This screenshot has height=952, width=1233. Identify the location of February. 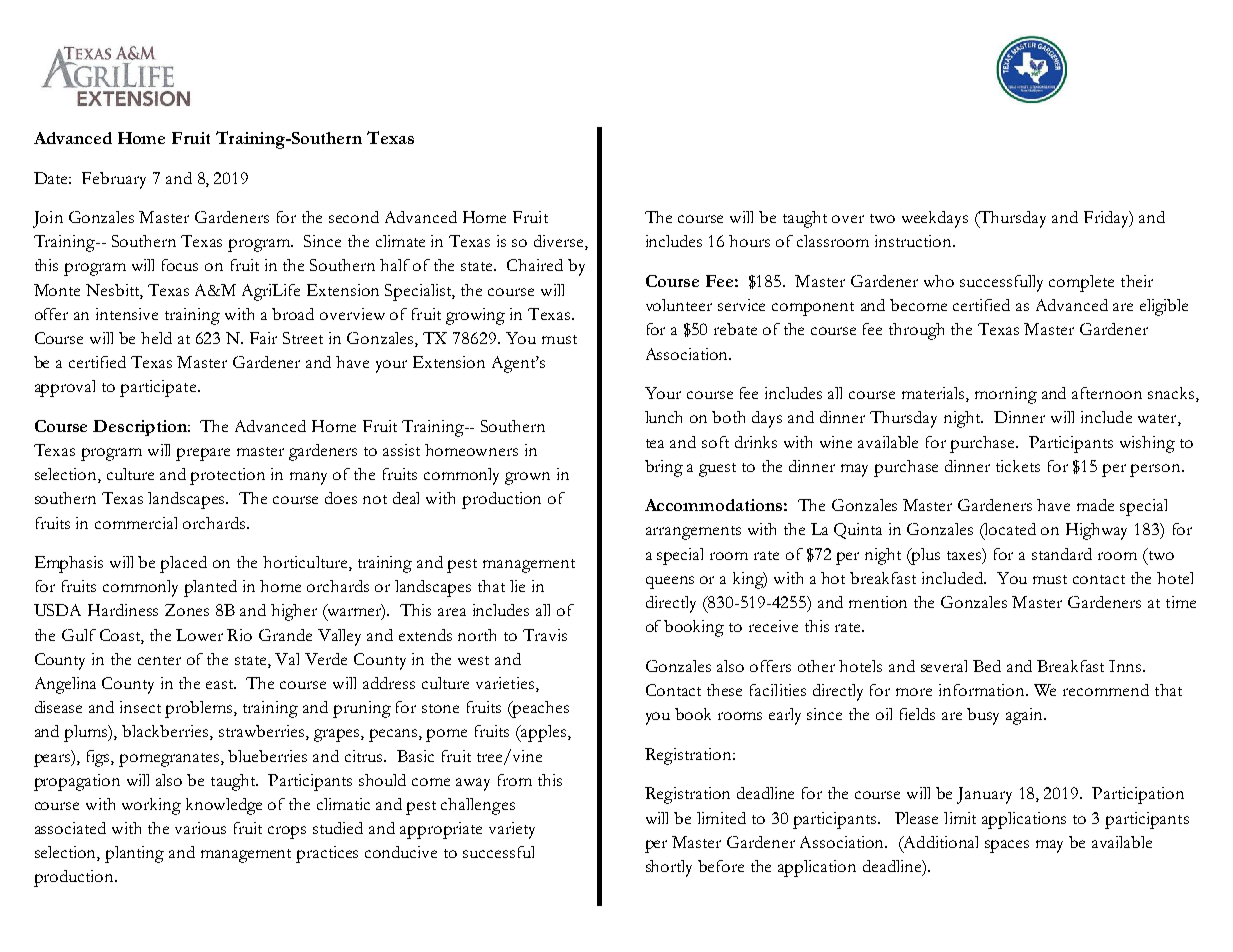
(114, 180).
